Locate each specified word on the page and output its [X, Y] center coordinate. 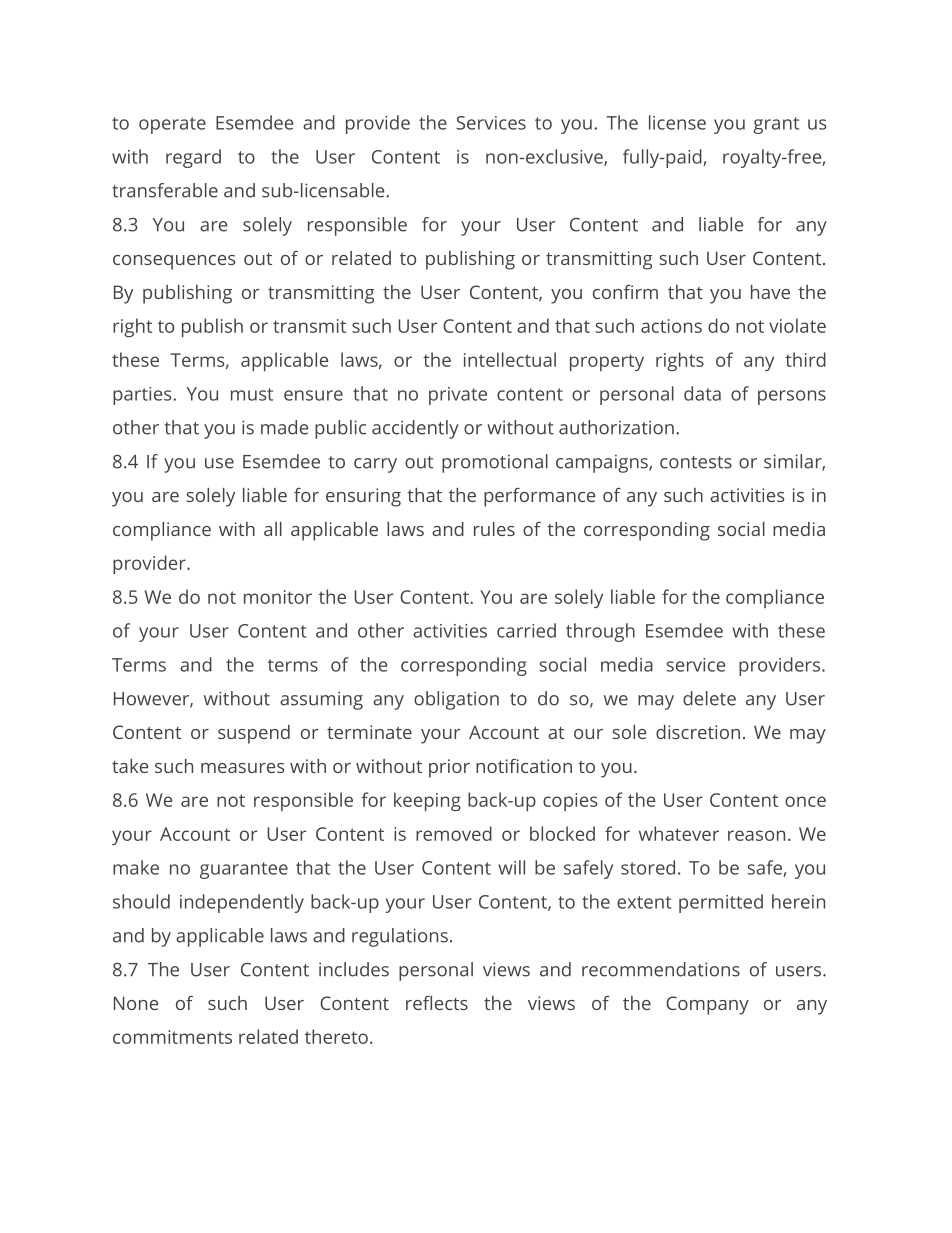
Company [707, 1005]
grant [776, 125]
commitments [172, 1037]
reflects [437, 1003]
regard [193, 158]
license [677, 122]
